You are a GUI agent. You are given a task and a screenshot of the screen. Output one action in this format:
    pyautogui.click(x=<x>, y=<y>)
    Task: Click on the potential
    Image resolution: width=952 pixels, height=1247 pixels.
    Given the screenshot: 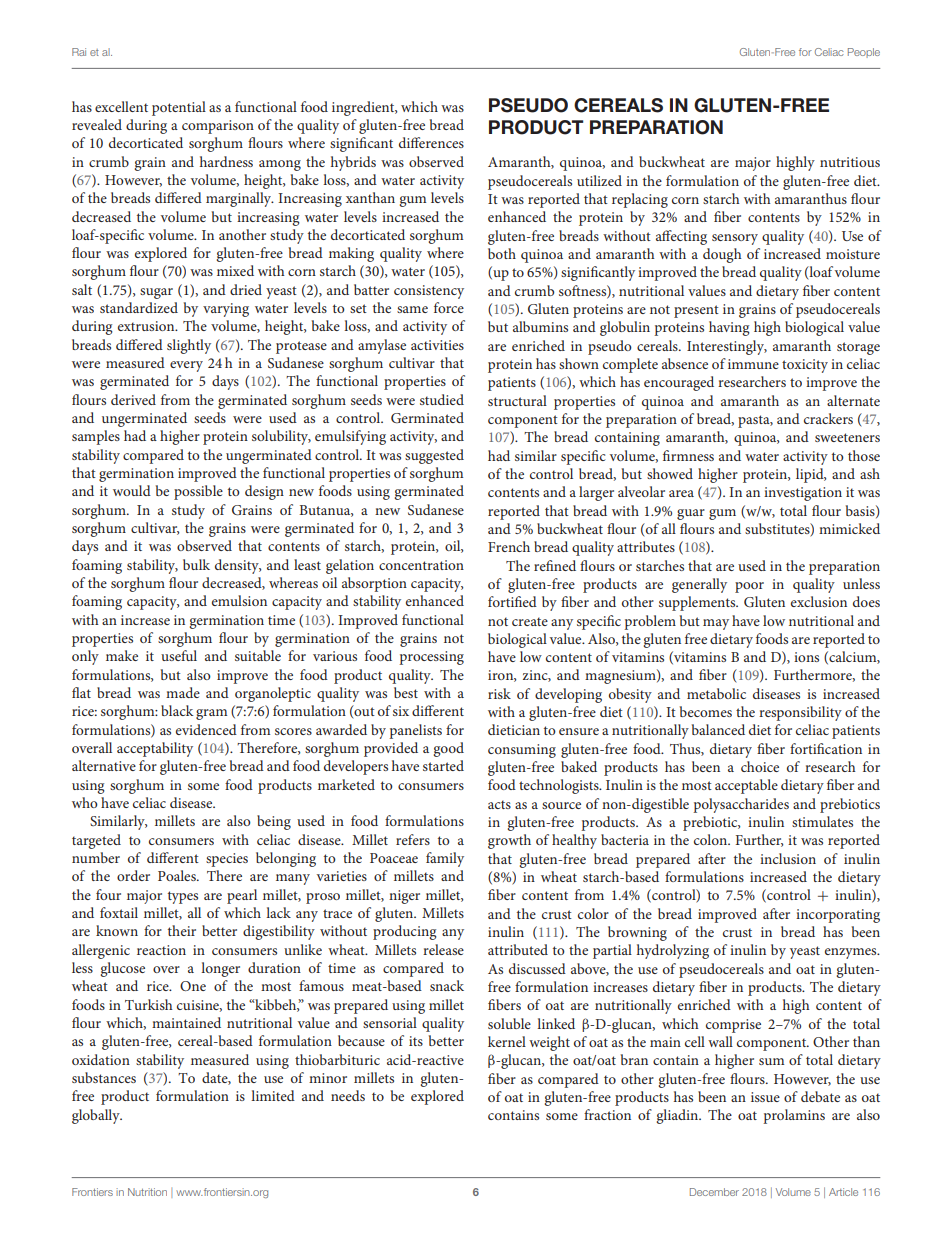 What is the action you would take?
    pyautogui.click(x=179, y=108)
